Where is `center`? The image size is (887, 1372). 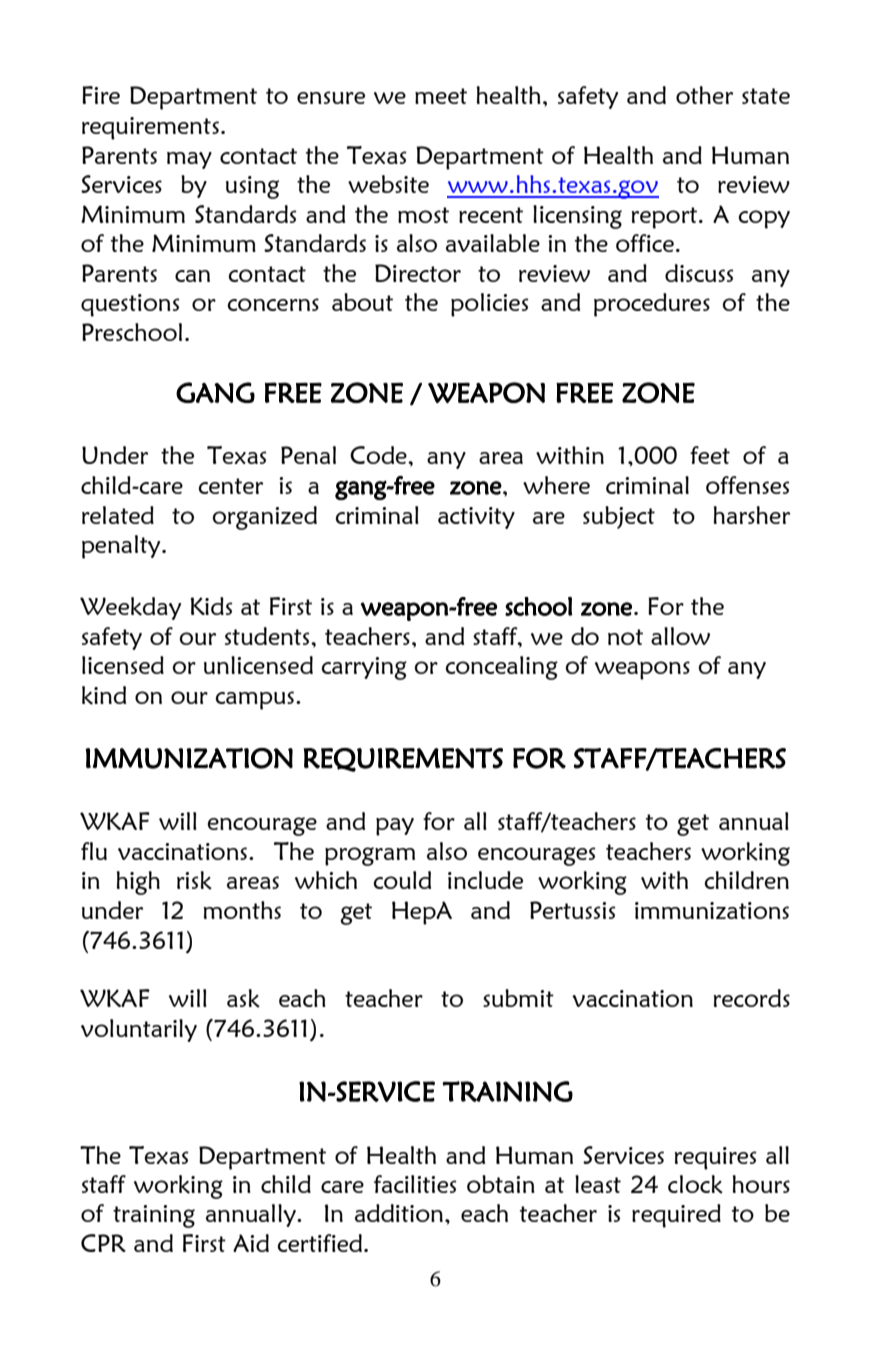 center is located at coordinates (231, 486).
